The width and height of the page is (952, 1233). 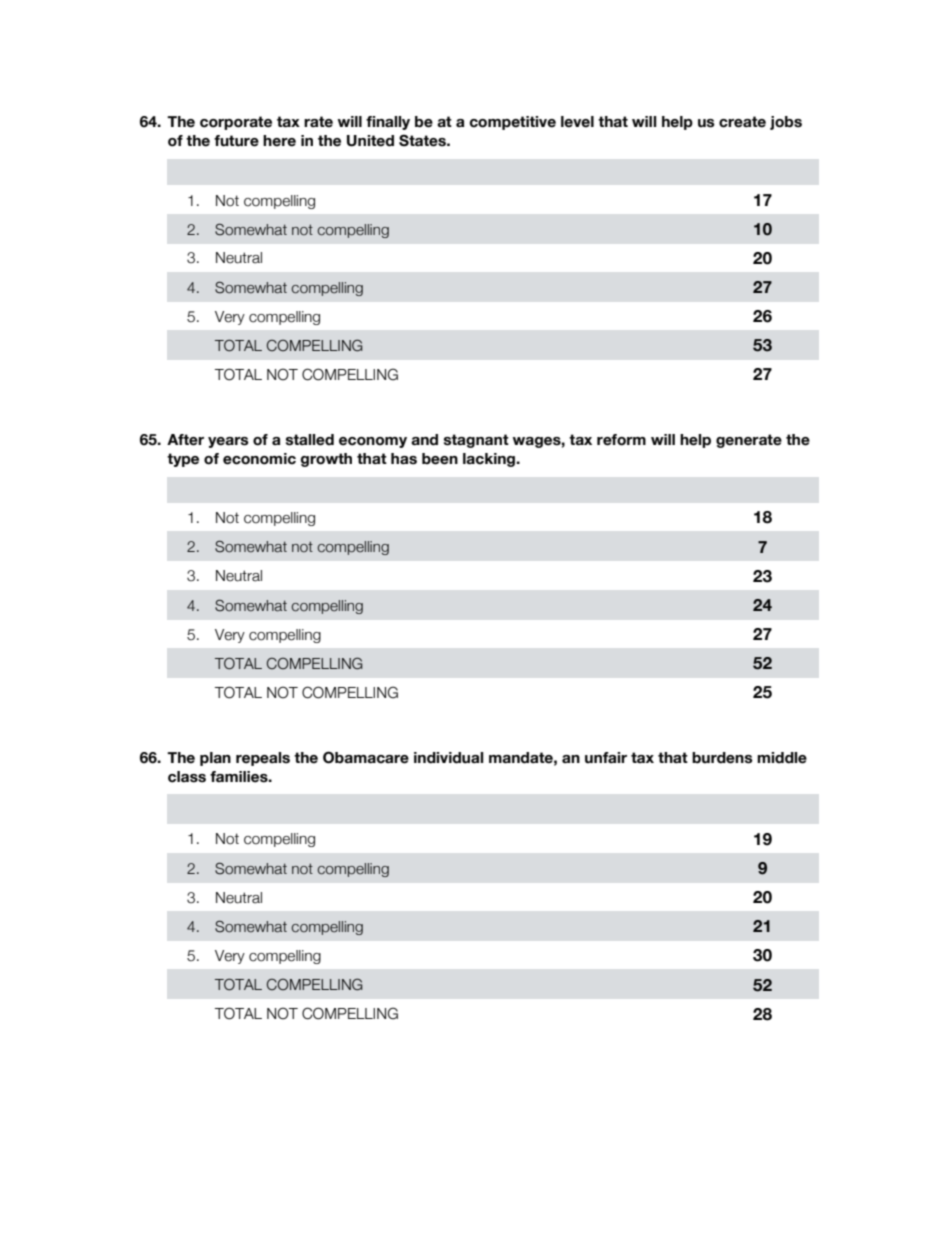 What do you see at coordinates (742, 122) in the page?
I see `create` at bounding box center [742, 122].
